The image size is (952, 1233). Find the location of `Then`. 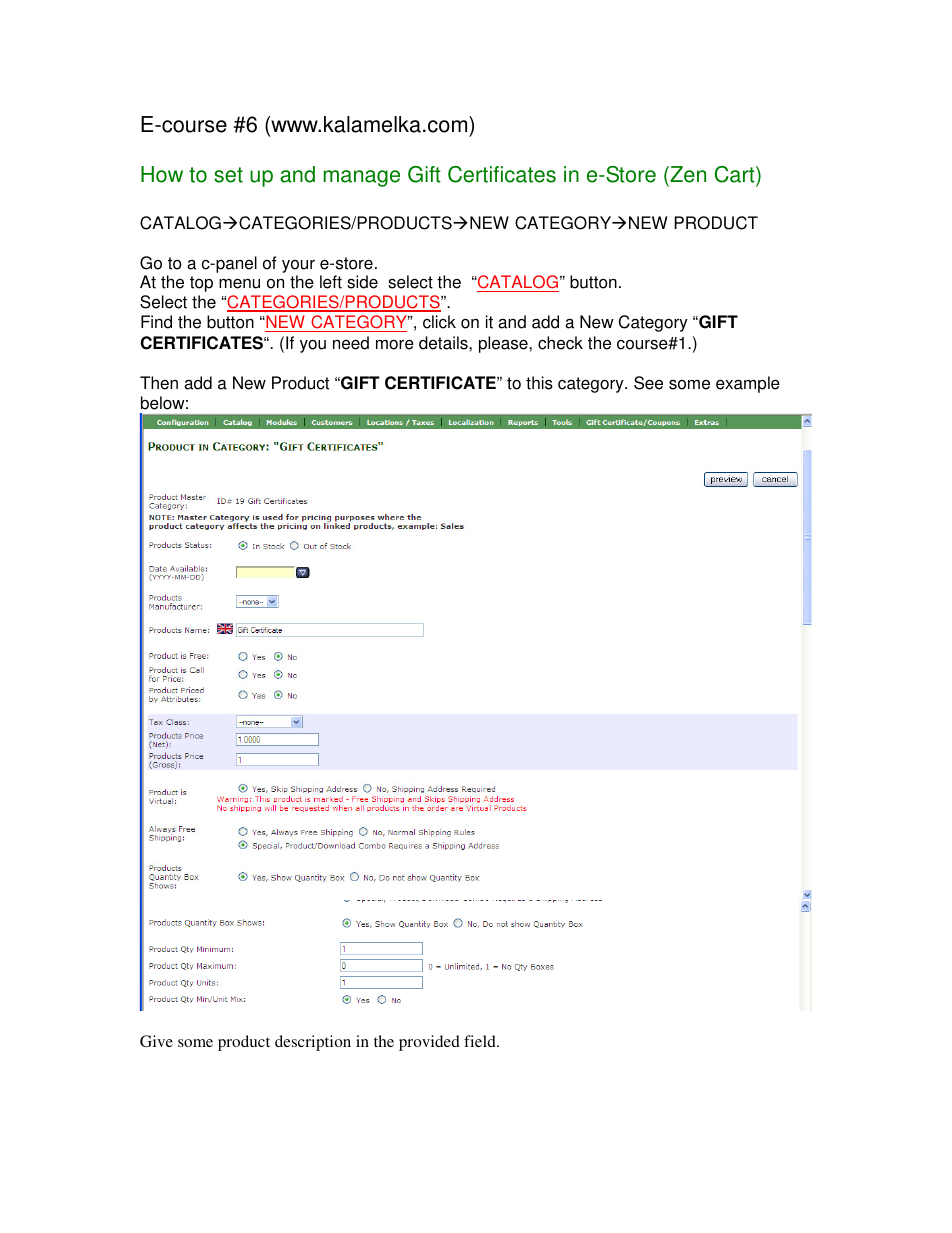

Then is located at coordinates (159, 383).
